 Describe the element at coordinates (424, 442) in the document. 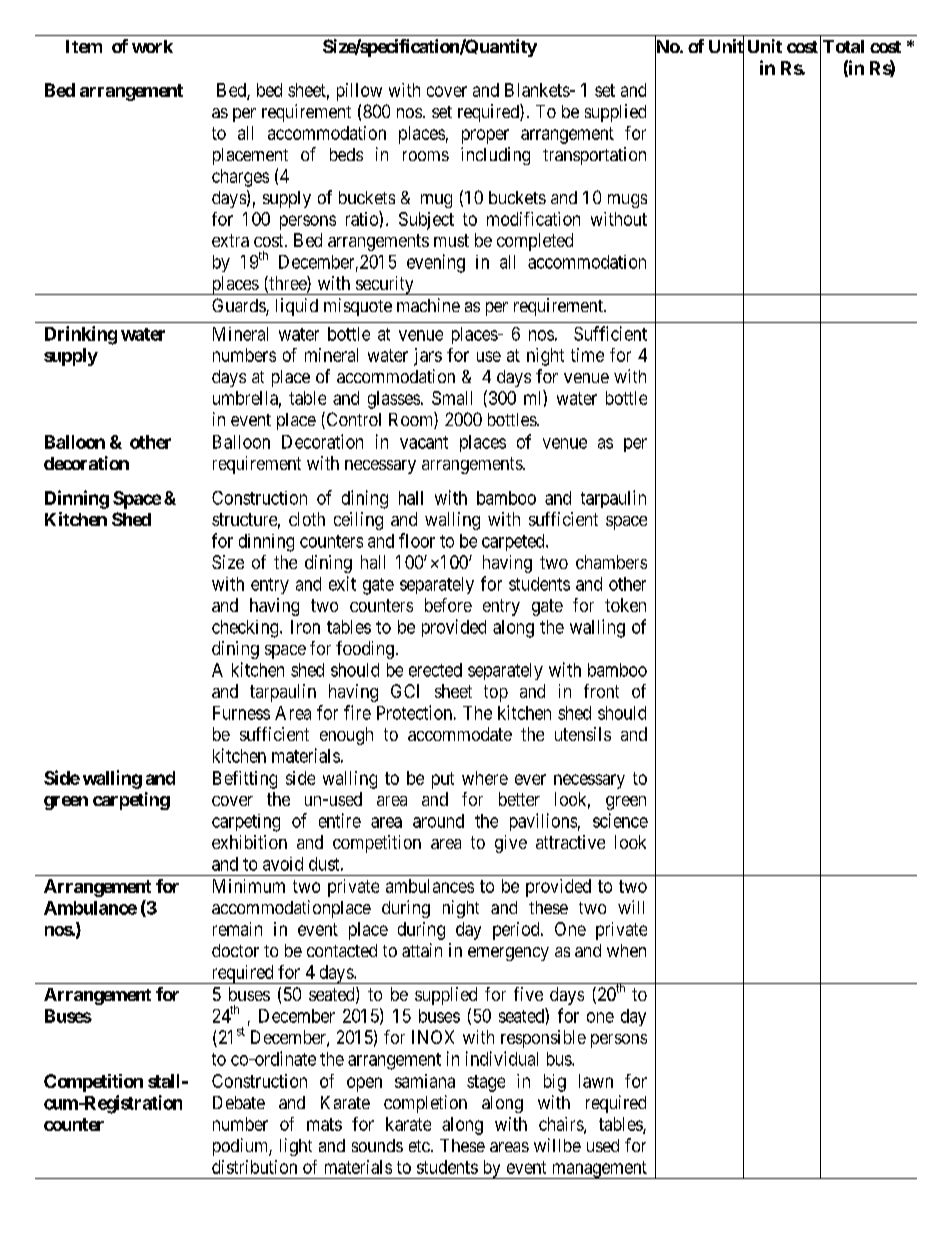

I see `vacant` at that location.
